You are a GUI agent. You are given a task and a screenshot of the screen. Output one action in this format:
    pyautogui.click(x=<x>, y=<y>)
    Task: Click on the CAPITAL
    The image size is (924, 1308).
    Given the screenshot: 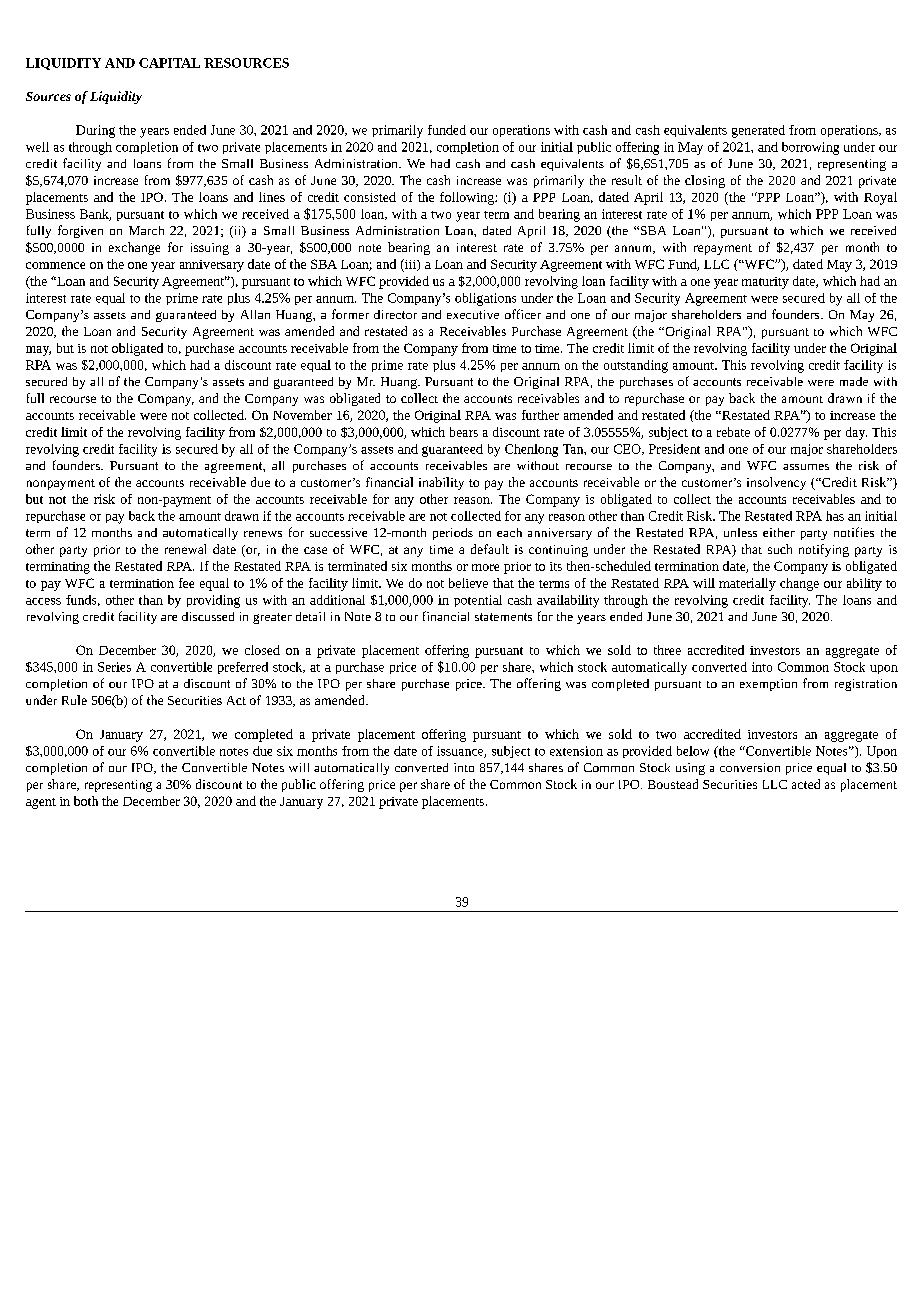 What is the action you would take?
    pyautogui.click(x=169, y=63)
